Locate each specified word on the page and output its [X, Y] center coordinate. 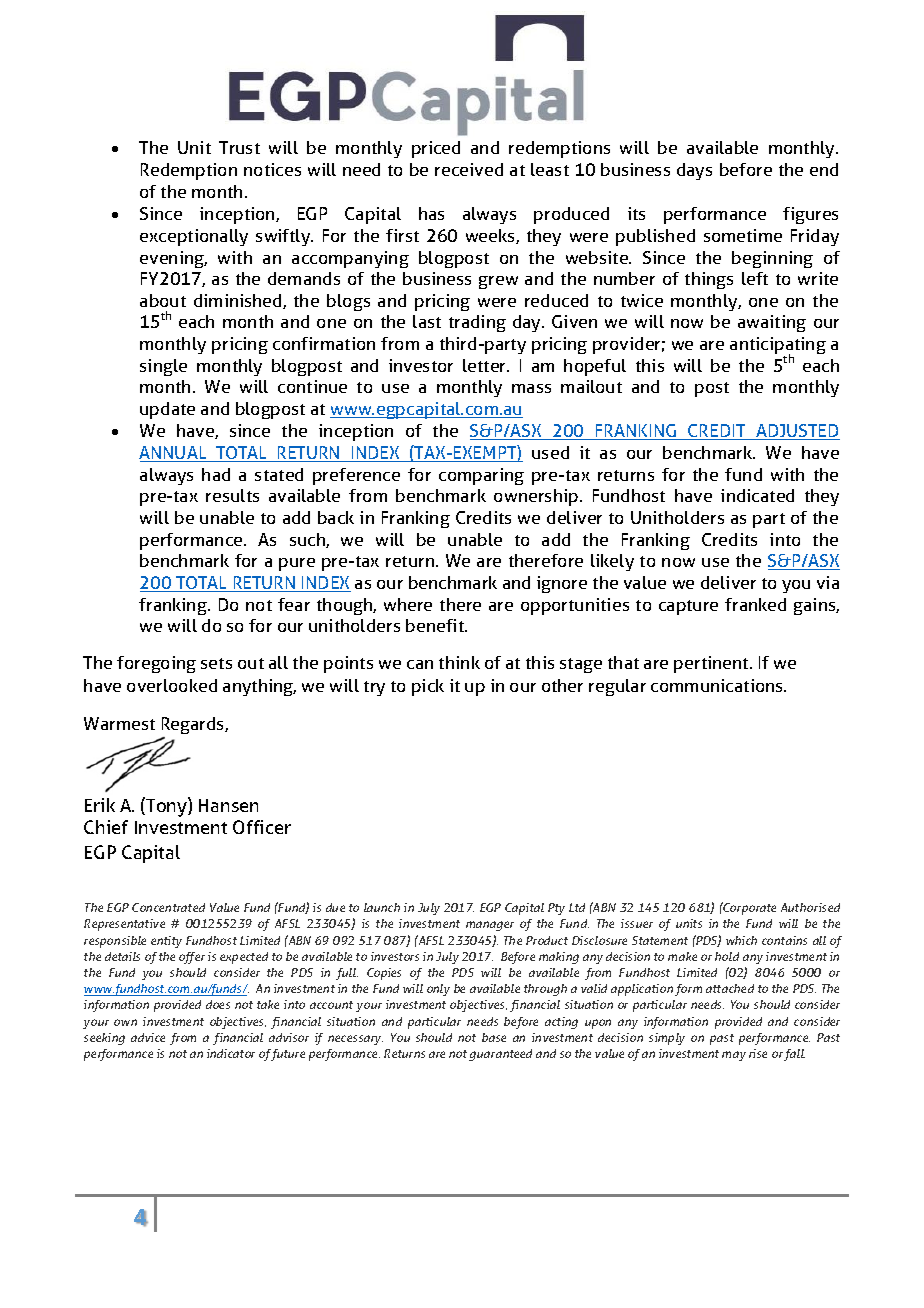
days [694, 171]
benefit [436, 625]
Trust [239, 147]
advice [148, 1037]
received [469, 169]
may [734, 1056]
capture [688, 607]
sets [216, 663]
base [494, 1037]
